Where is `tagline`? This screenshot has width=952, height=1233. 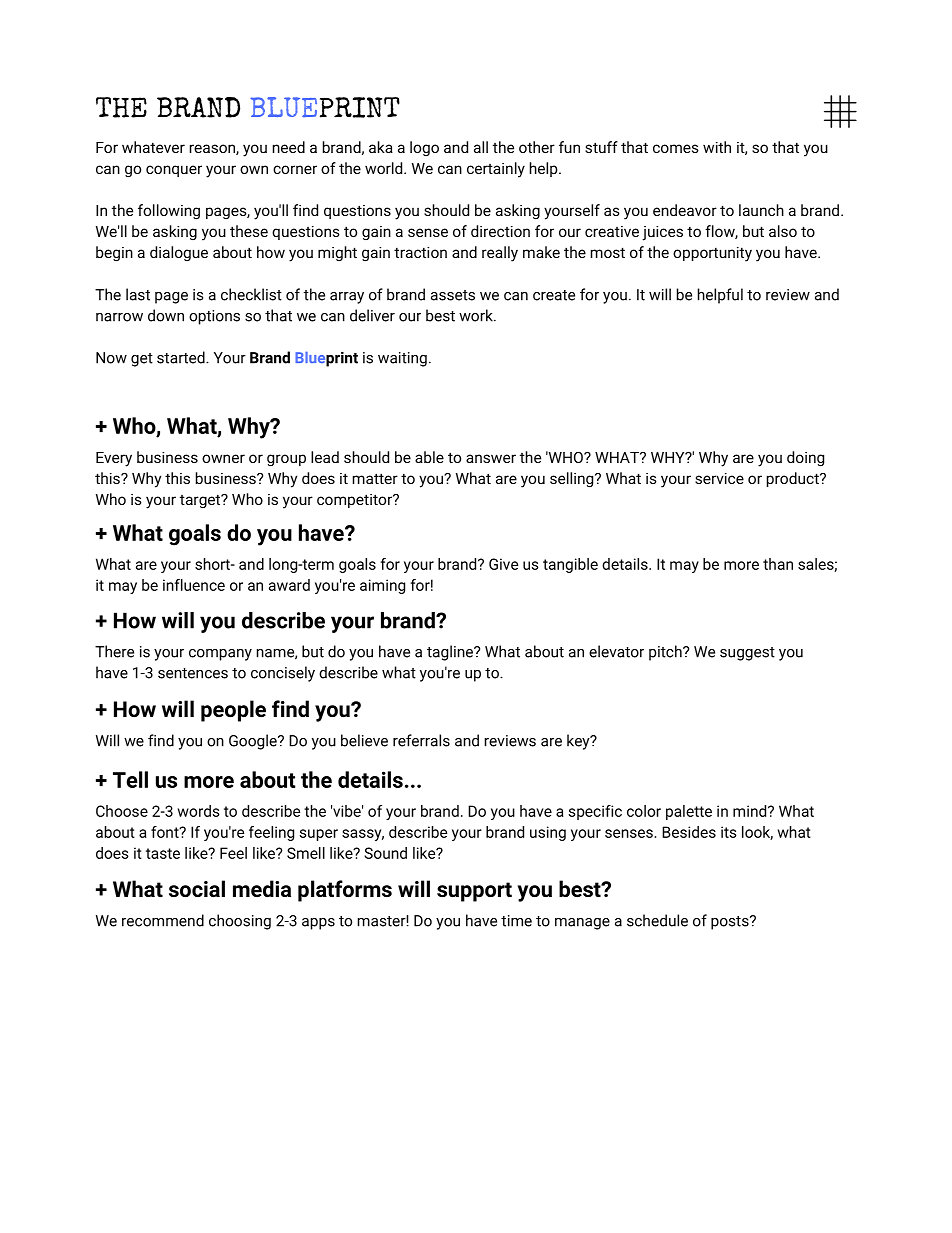 tagline is located at coordinates (451, 653).
